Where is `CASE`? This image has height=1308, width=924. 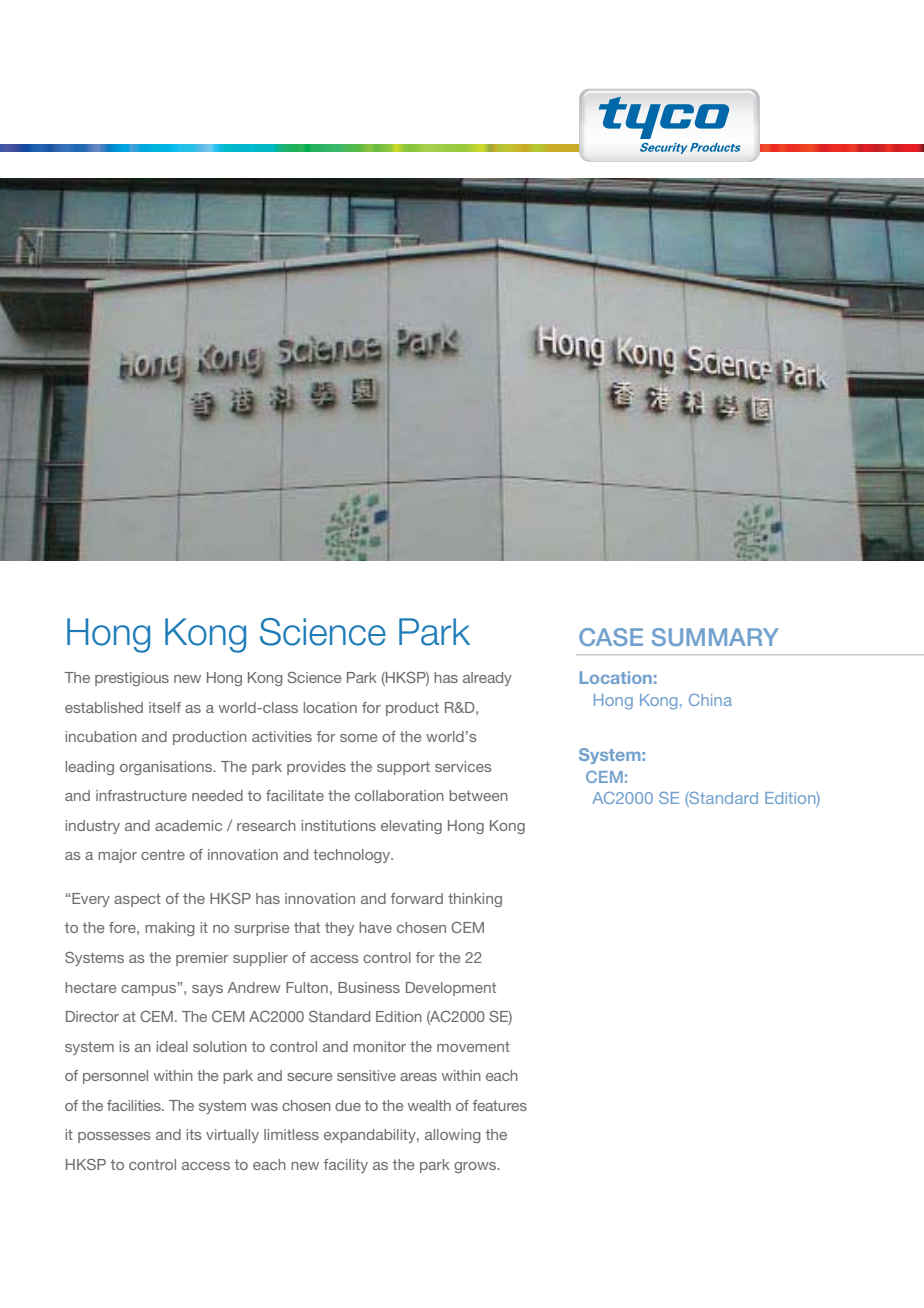 CASE is located at coordinates (611, 637).
